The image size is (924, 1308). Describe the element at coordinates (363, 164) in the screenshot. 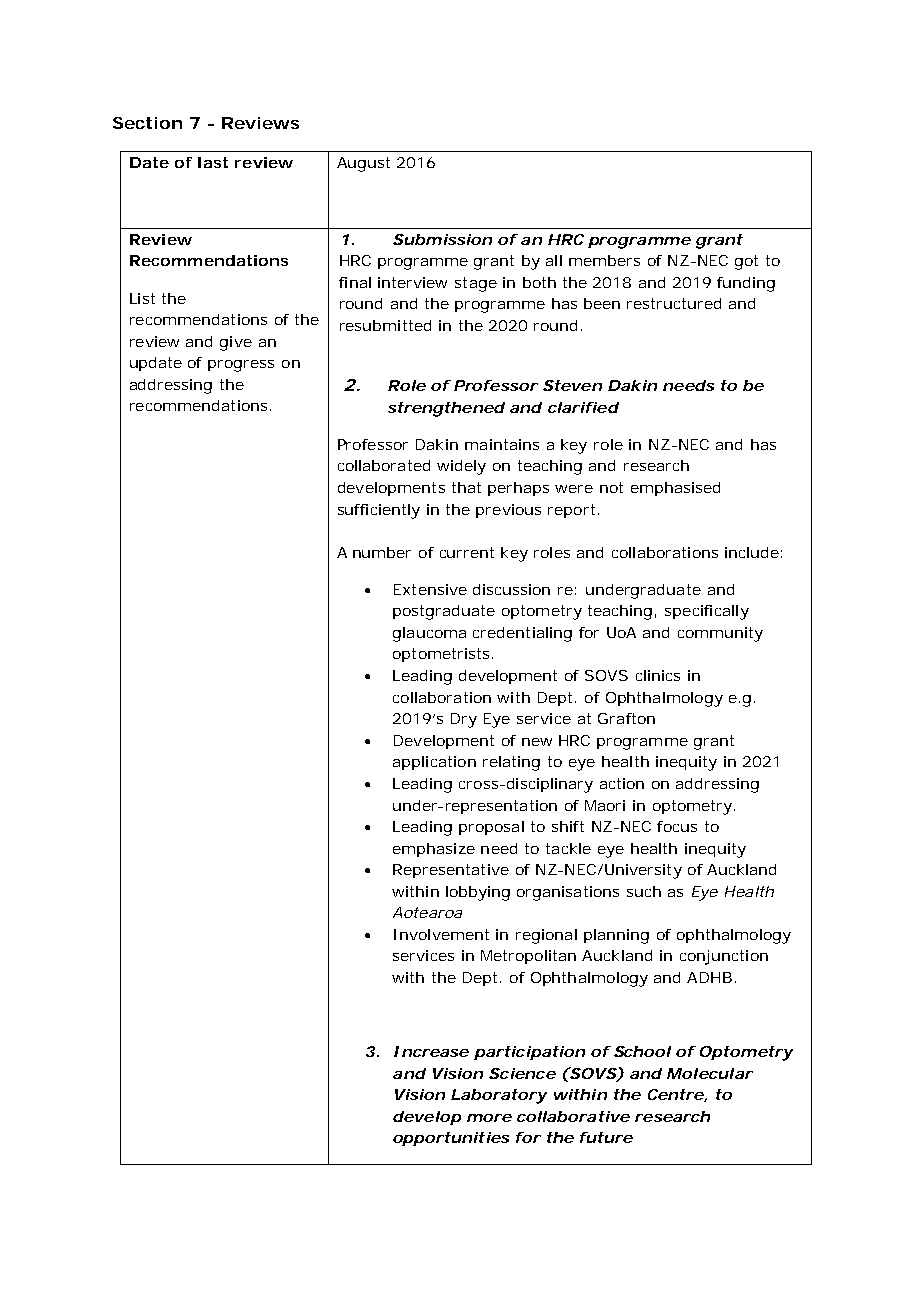

I see `August` at that location.
